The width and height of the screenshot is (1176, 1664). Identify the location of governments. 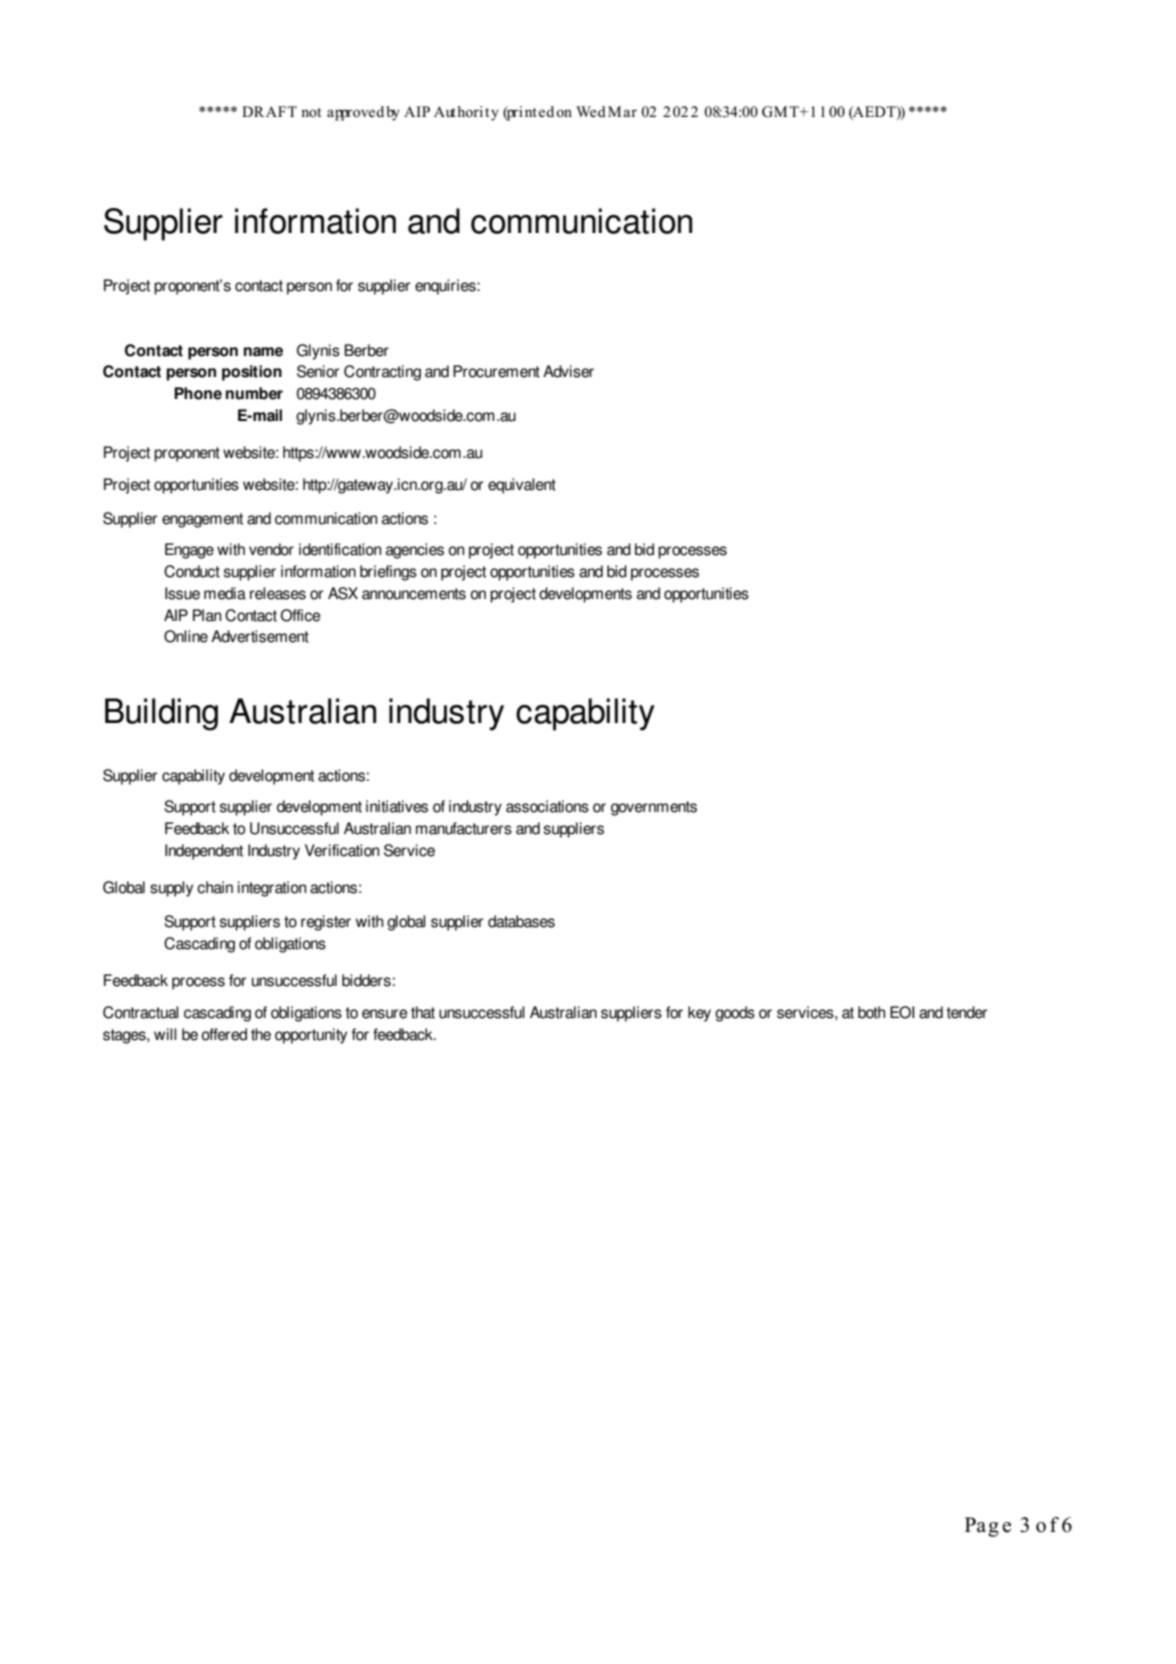
(654, 808).
